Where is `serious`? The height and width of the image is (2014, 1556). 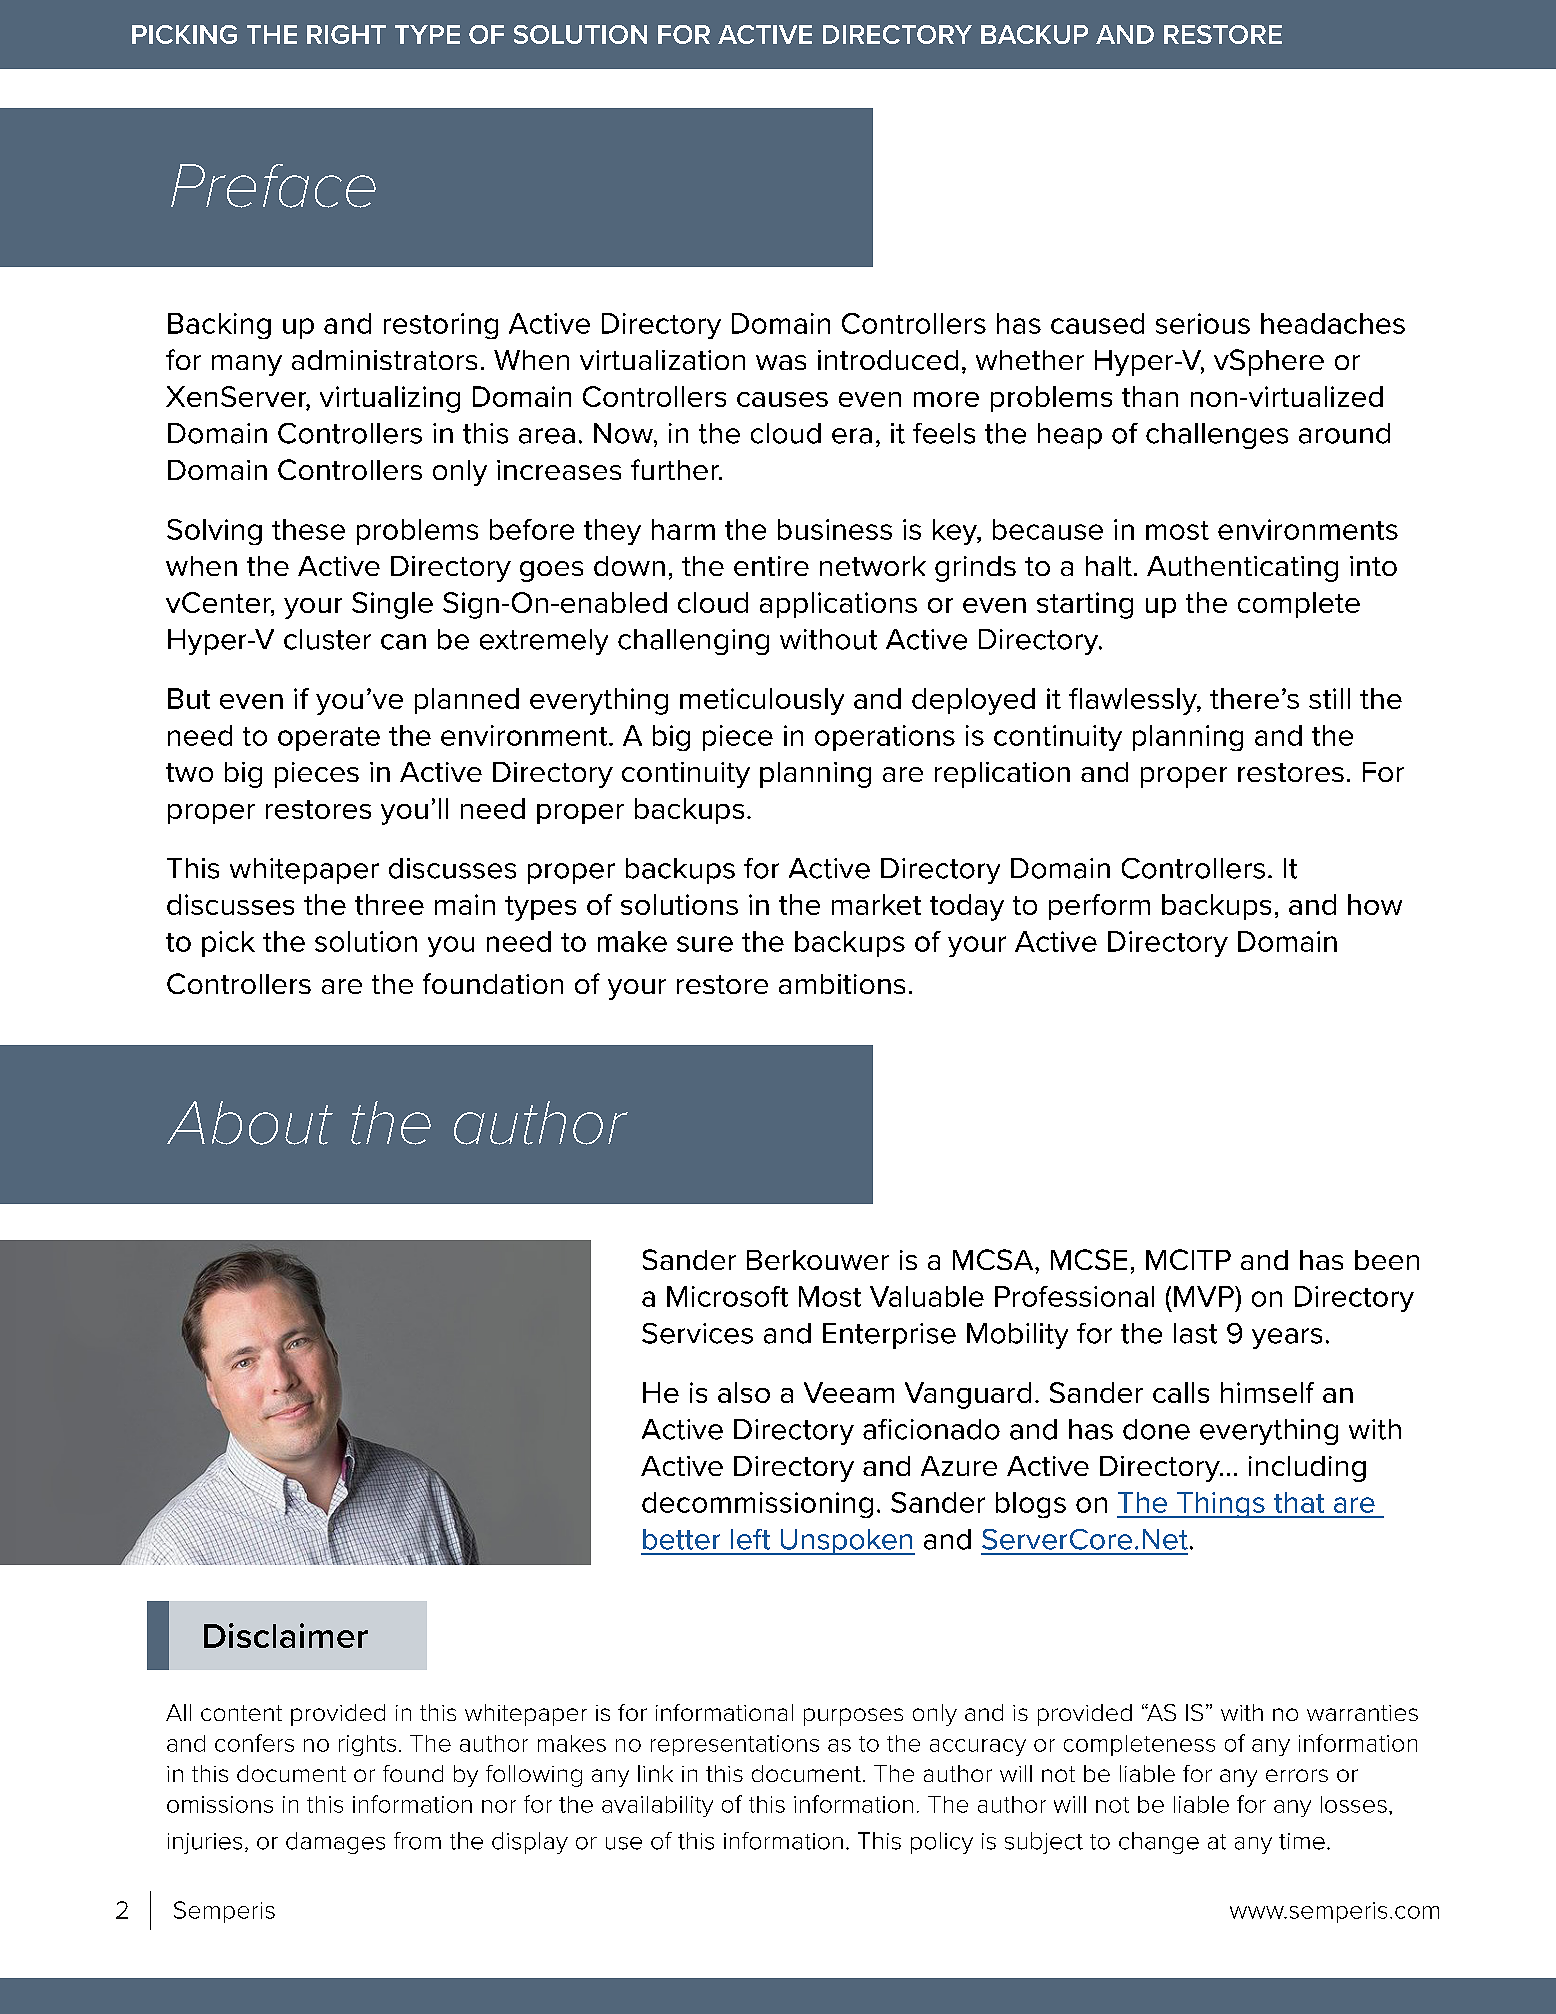
serious is located at coordinates (1203, 323).
